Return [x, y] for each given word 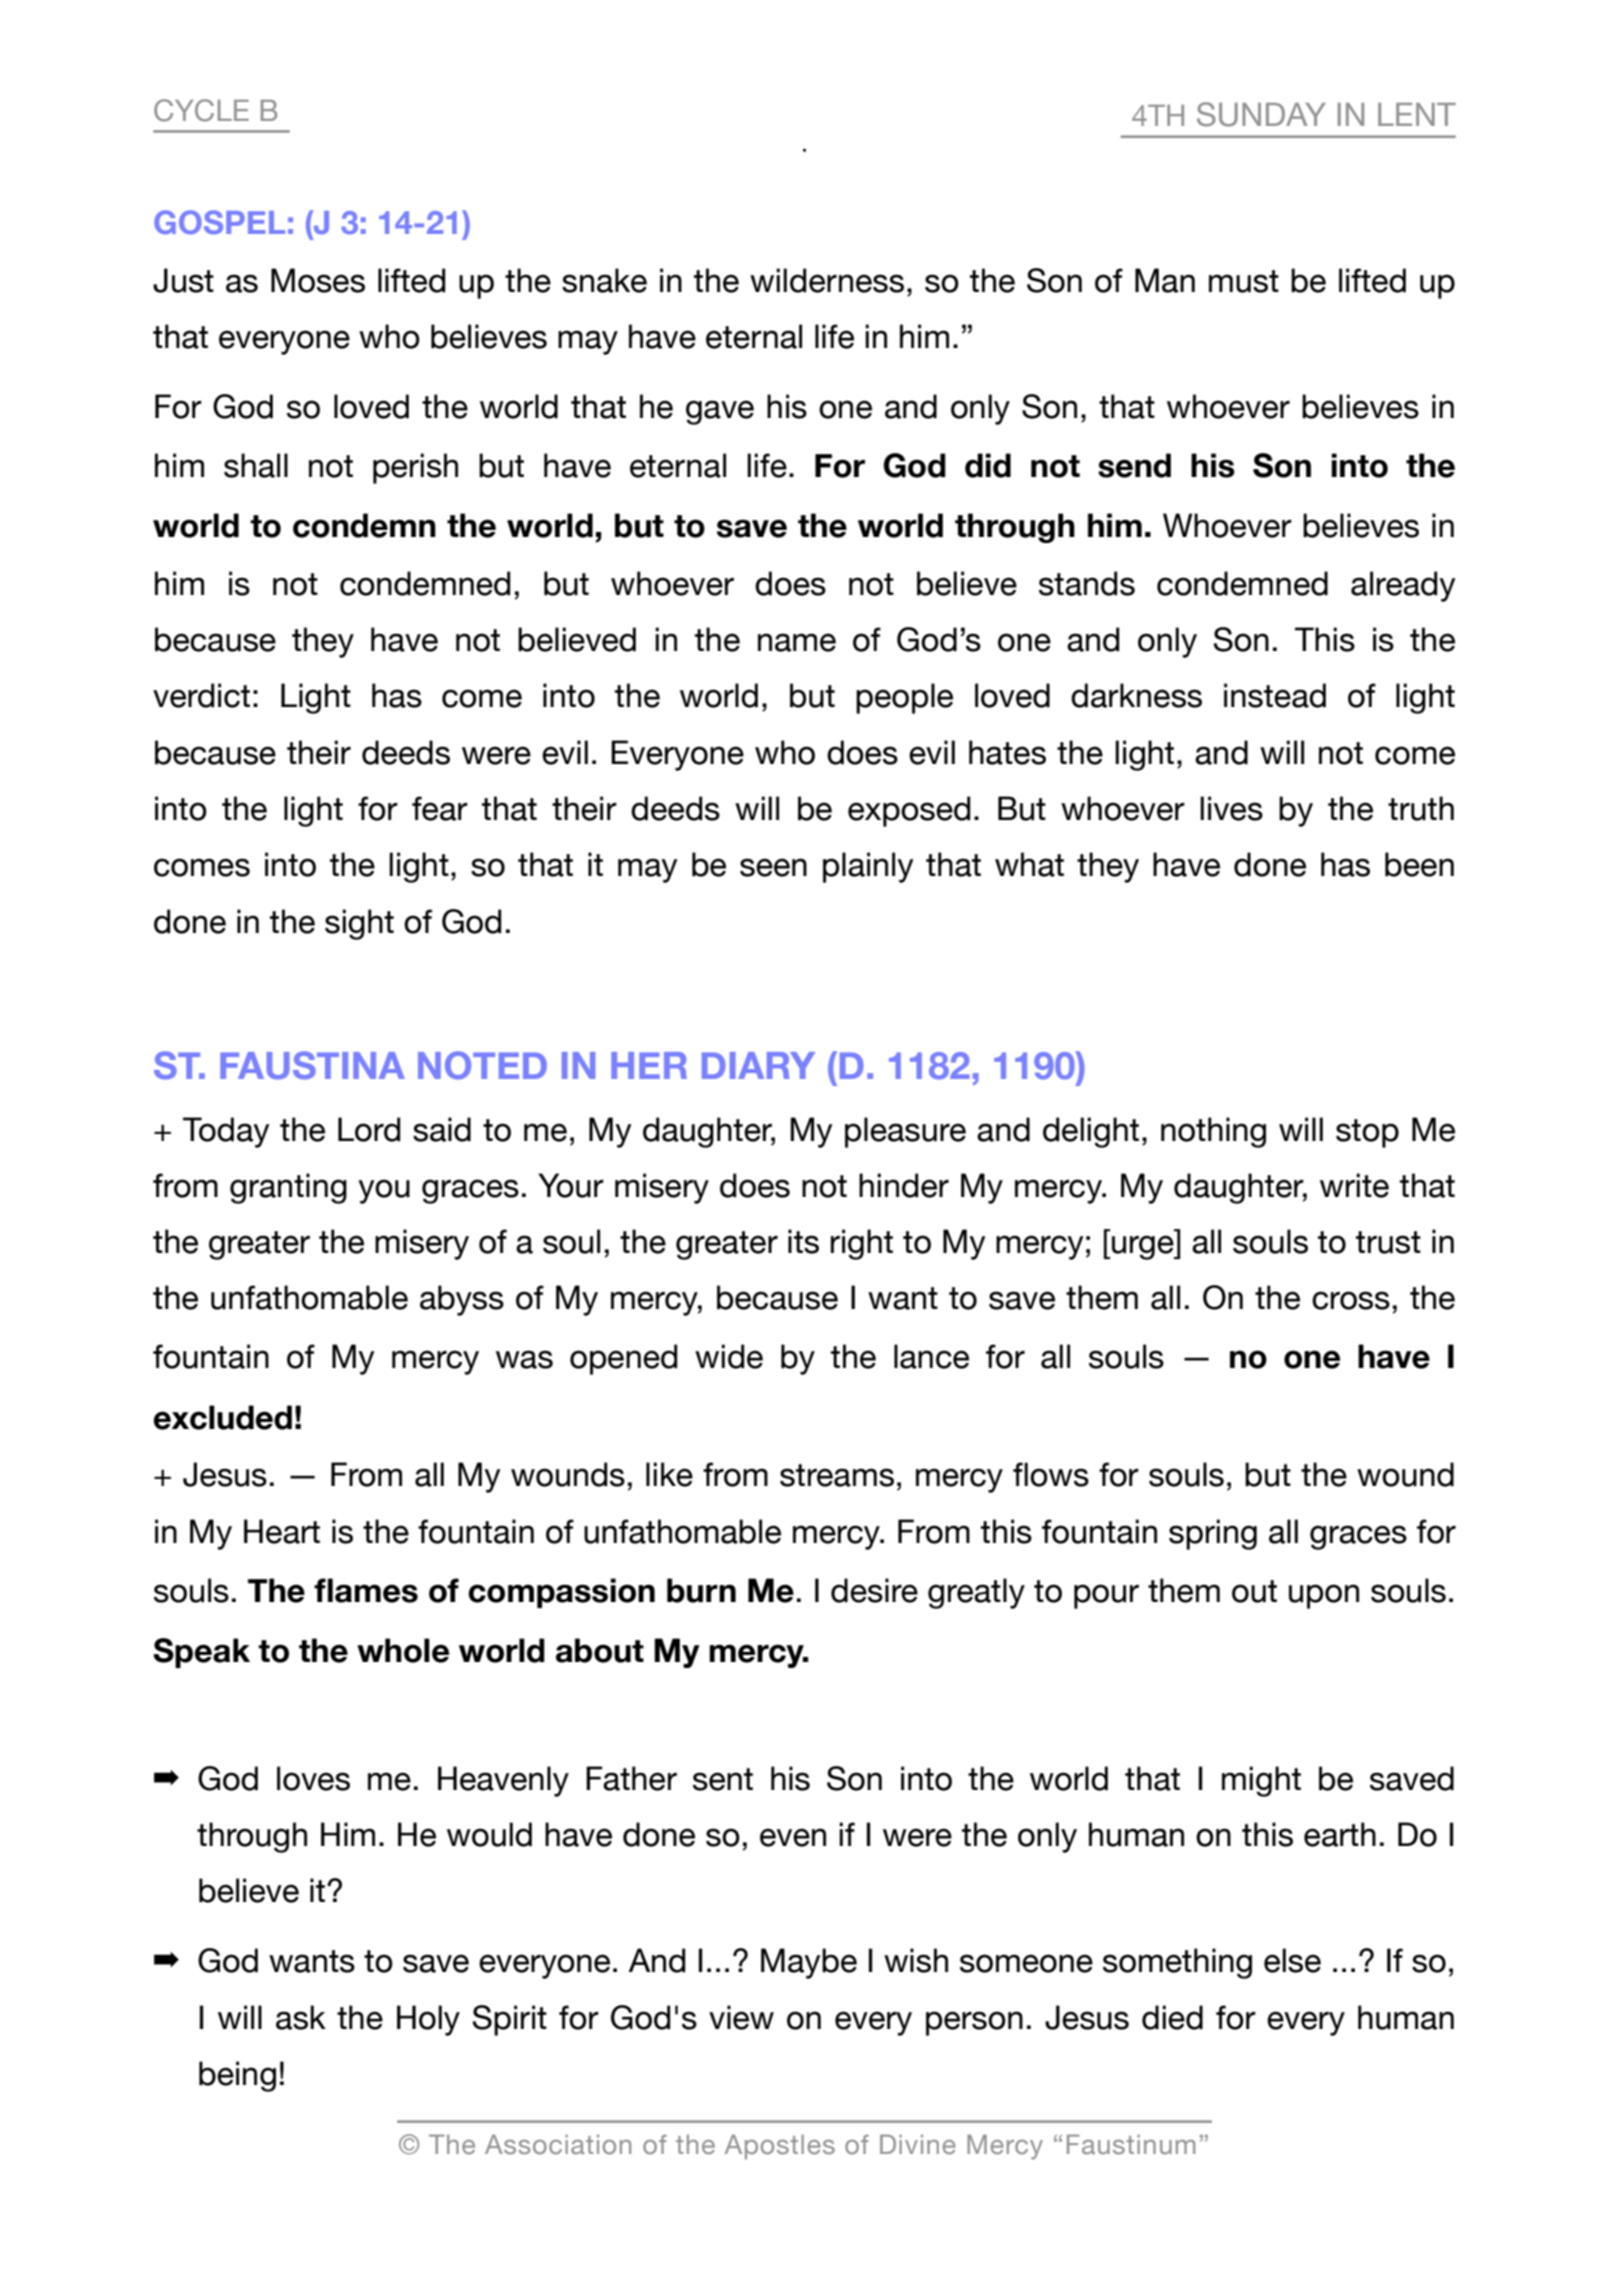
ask [301, 2017]
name [797, 642]
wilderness [827, 280]
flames [366, 1590]
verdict [201, 695]
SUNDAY [1261, 114]
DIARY [758, 1065]
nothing [1213, 1132]
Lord [369, 1129]
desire [874, 1590]
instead [1275, 695]
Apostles [780, 2147]
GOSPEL [219, 222]
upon [1324, 1596]
